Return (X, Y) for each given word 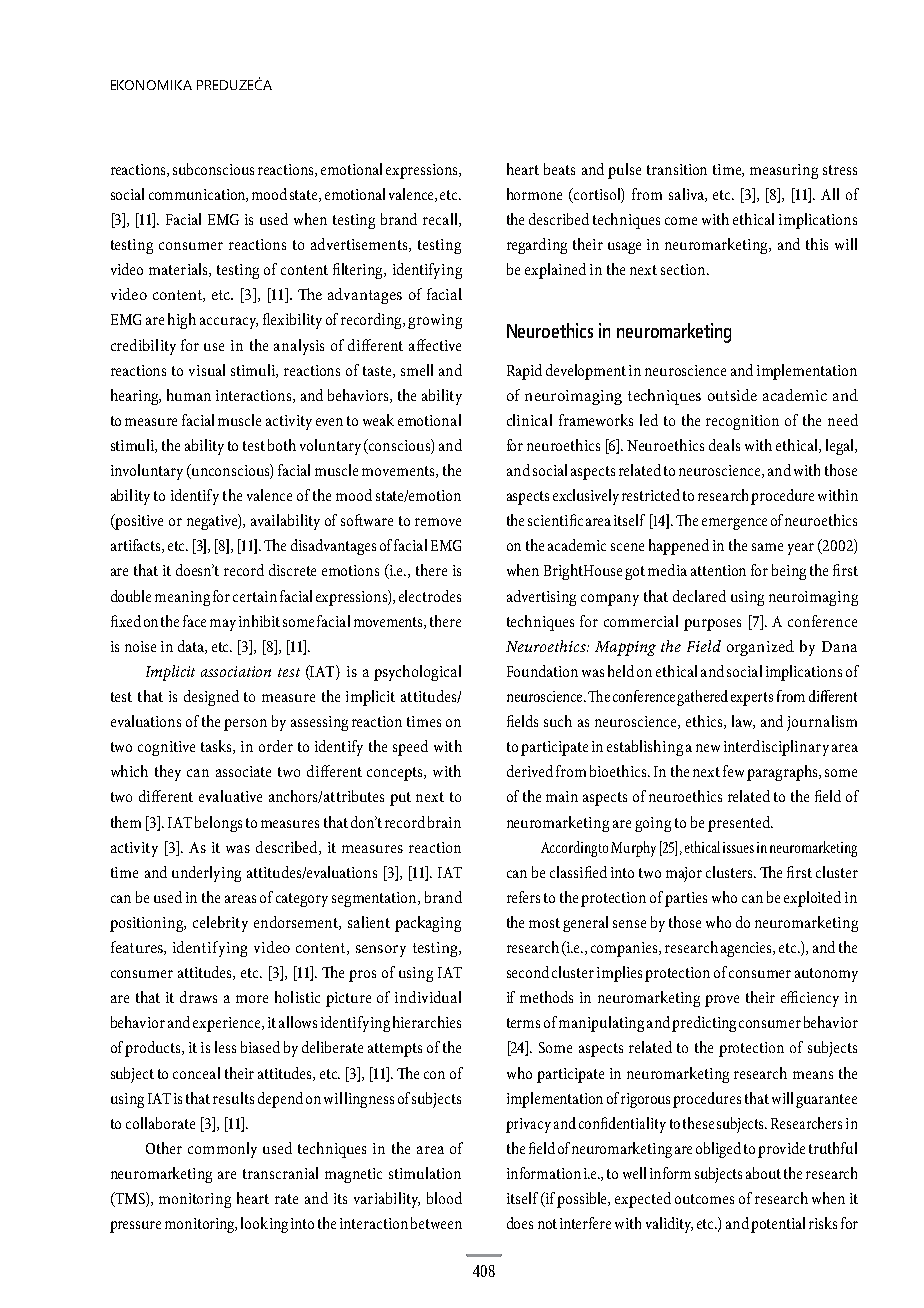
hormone (534, 194)
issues (738, 847)
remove (438, 522)
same (767, 547)
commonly (222, 1150)
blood (444, 1198)
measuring (784, 171)
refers (523, 897)
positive (138, 522)
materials (179, 270)
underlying (206, 874)
